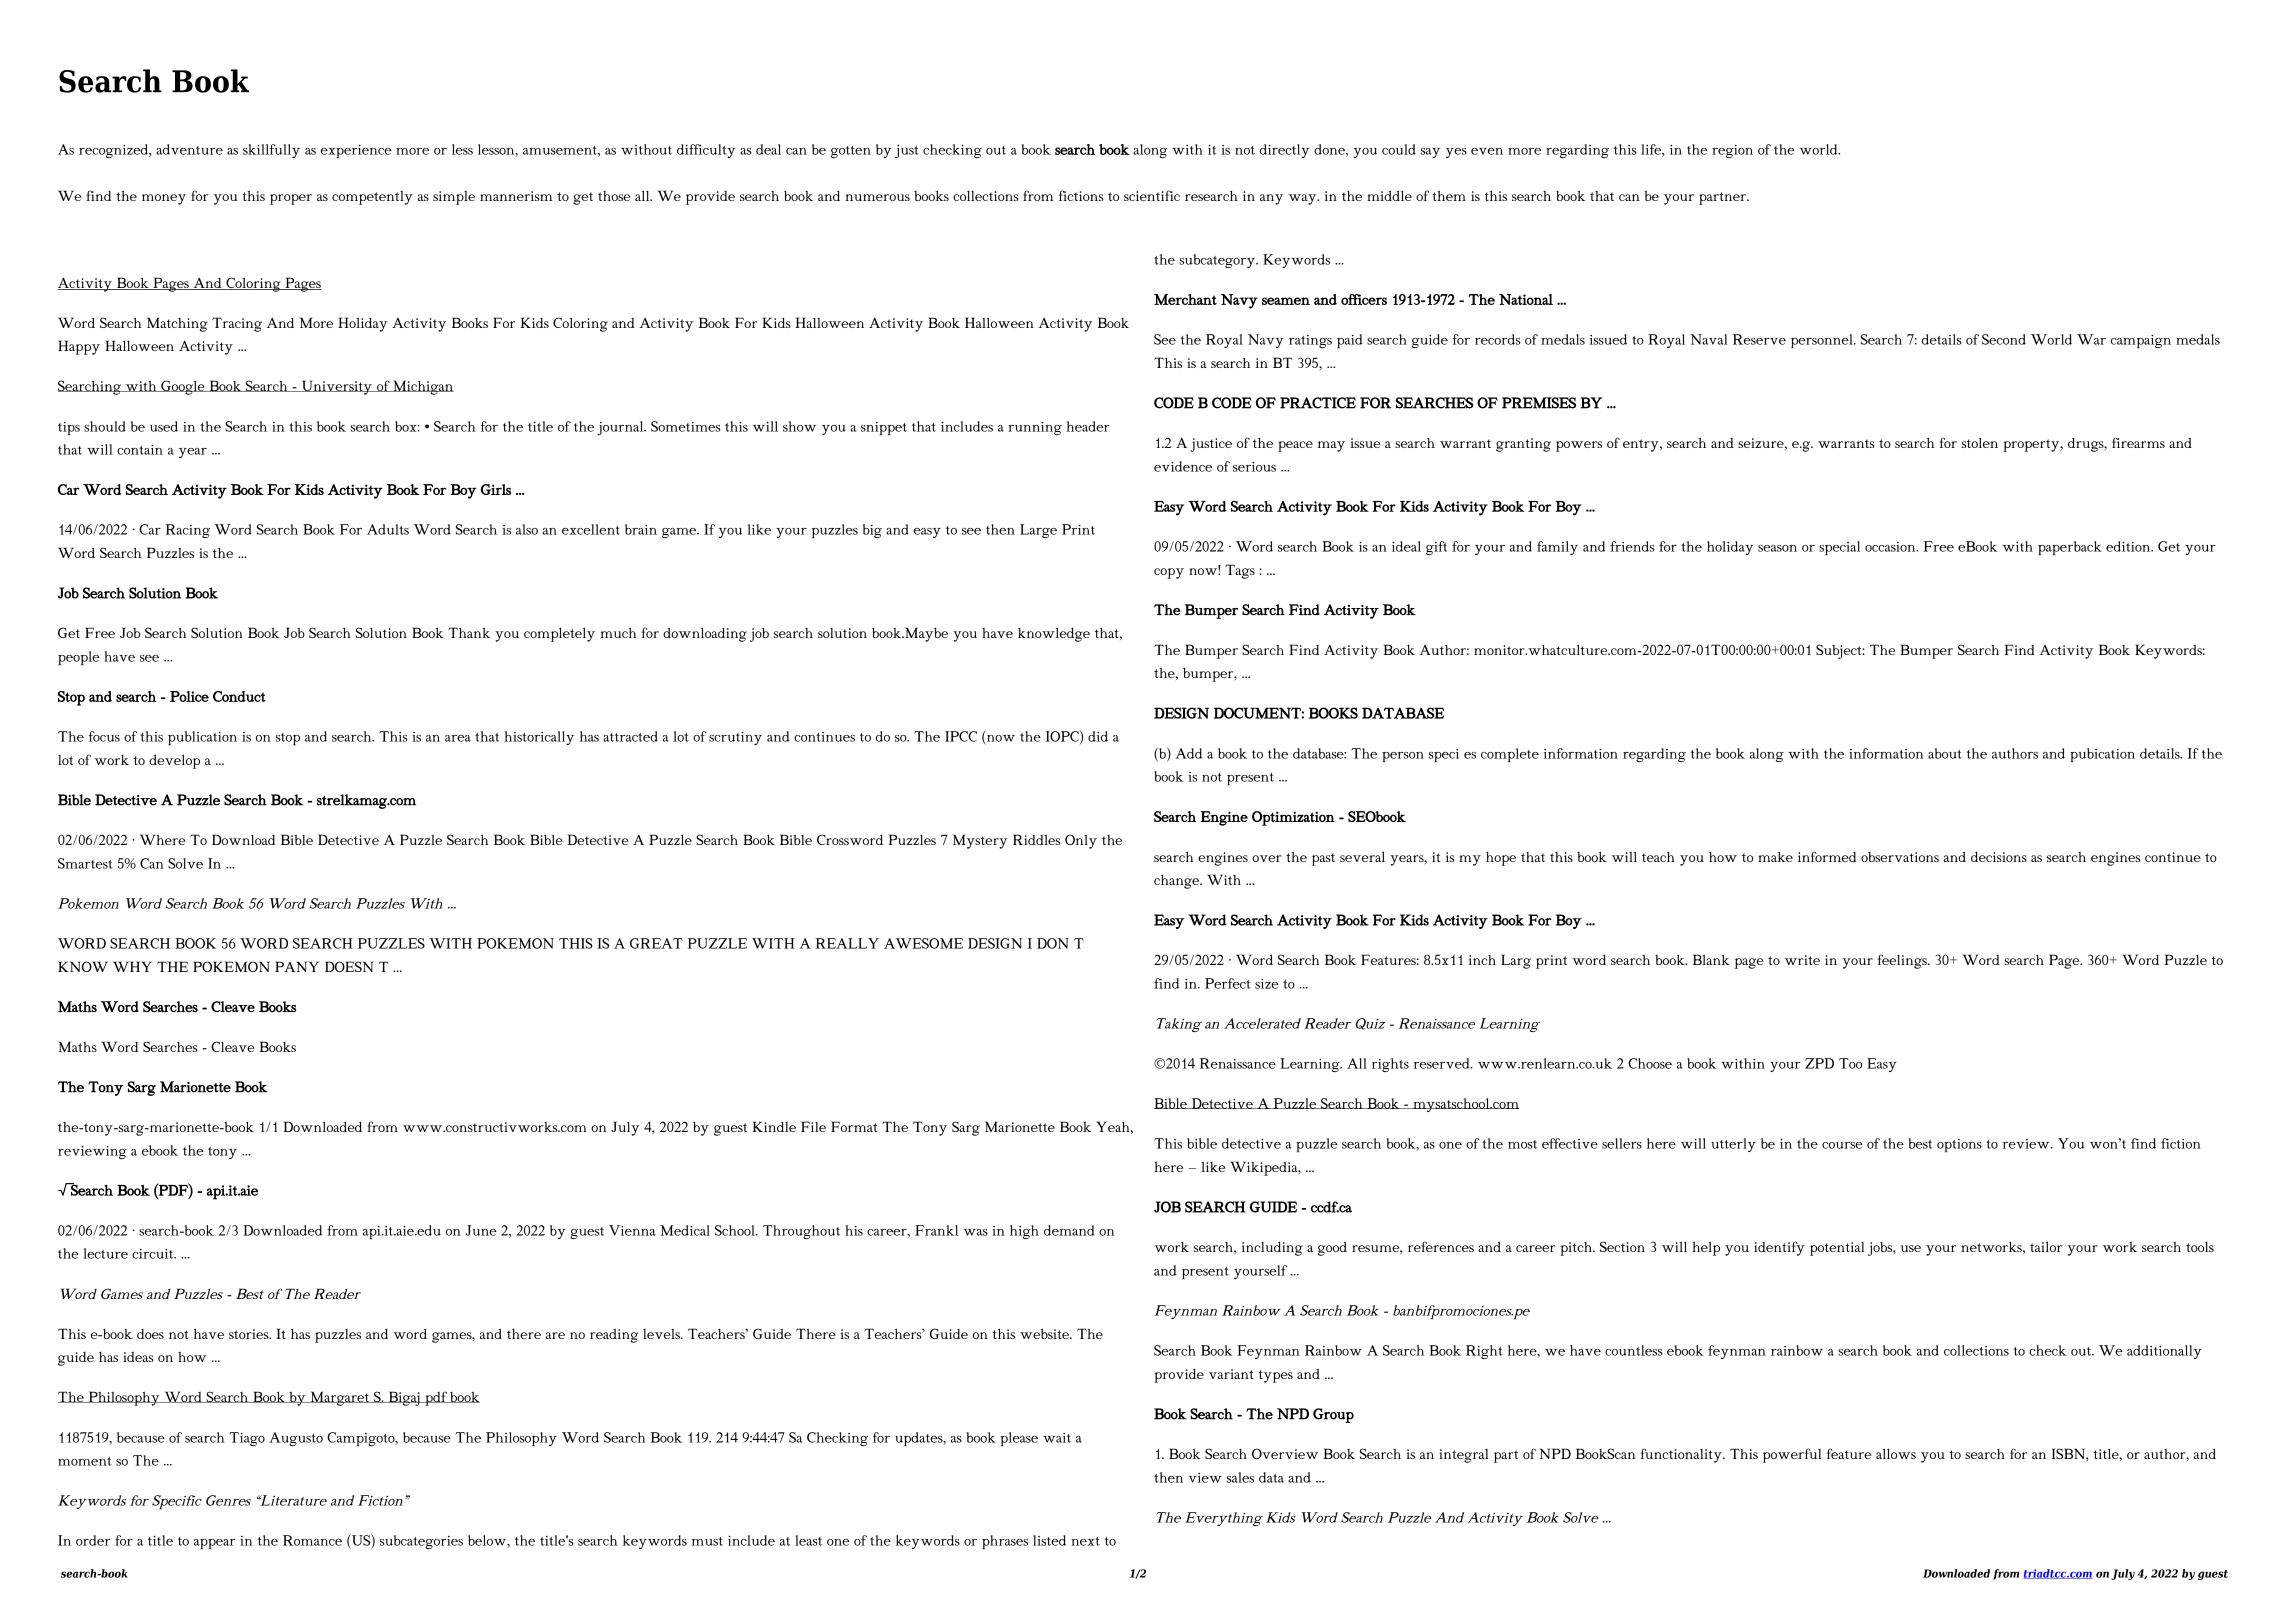 Image resolution: width=2289 pixels, height=1618 pixels. Describe the element at coordinates (481, 1230) in the screenshot. I see `June` at that location.
